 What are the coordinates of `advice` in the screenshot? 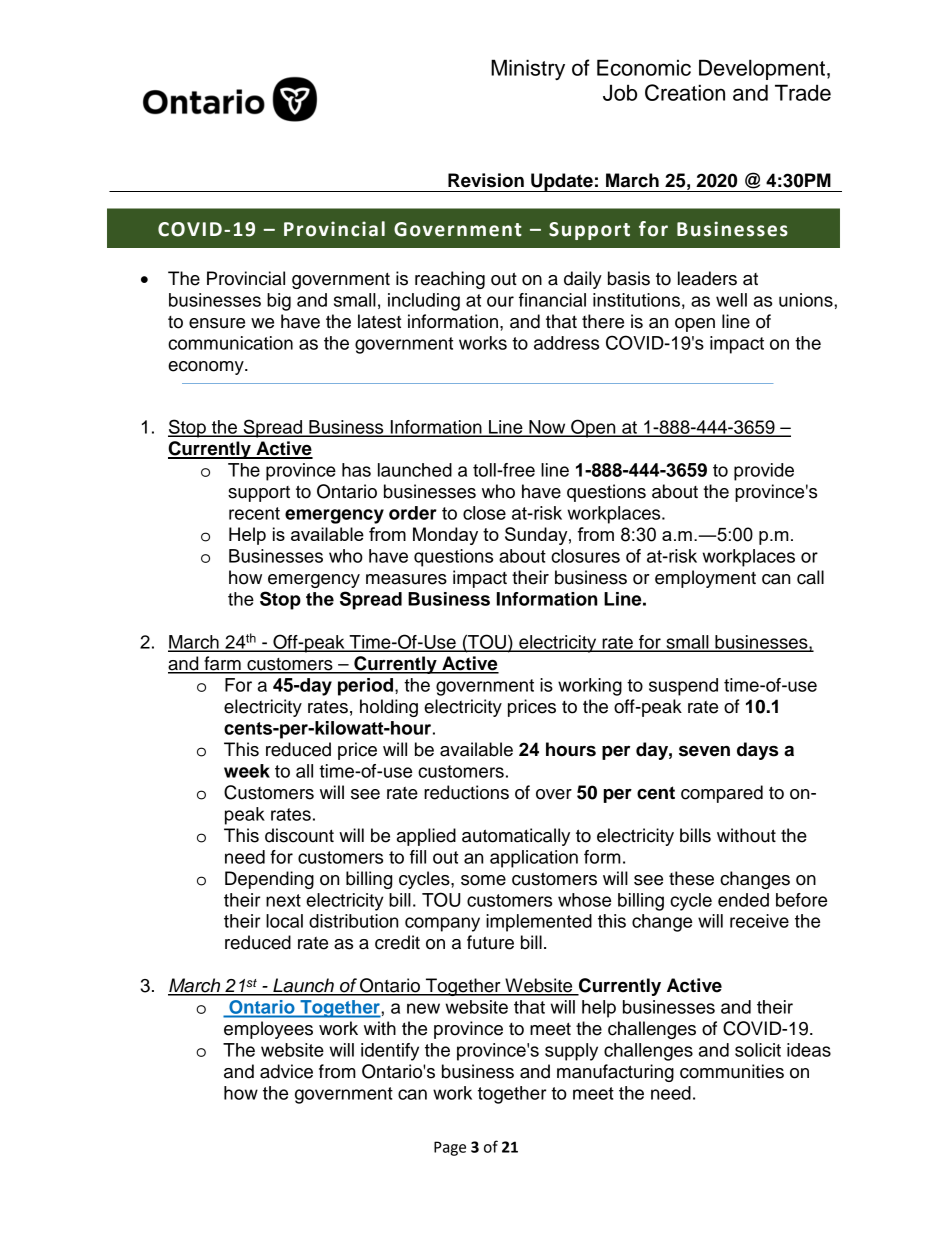 It's located at (286, 1071).
